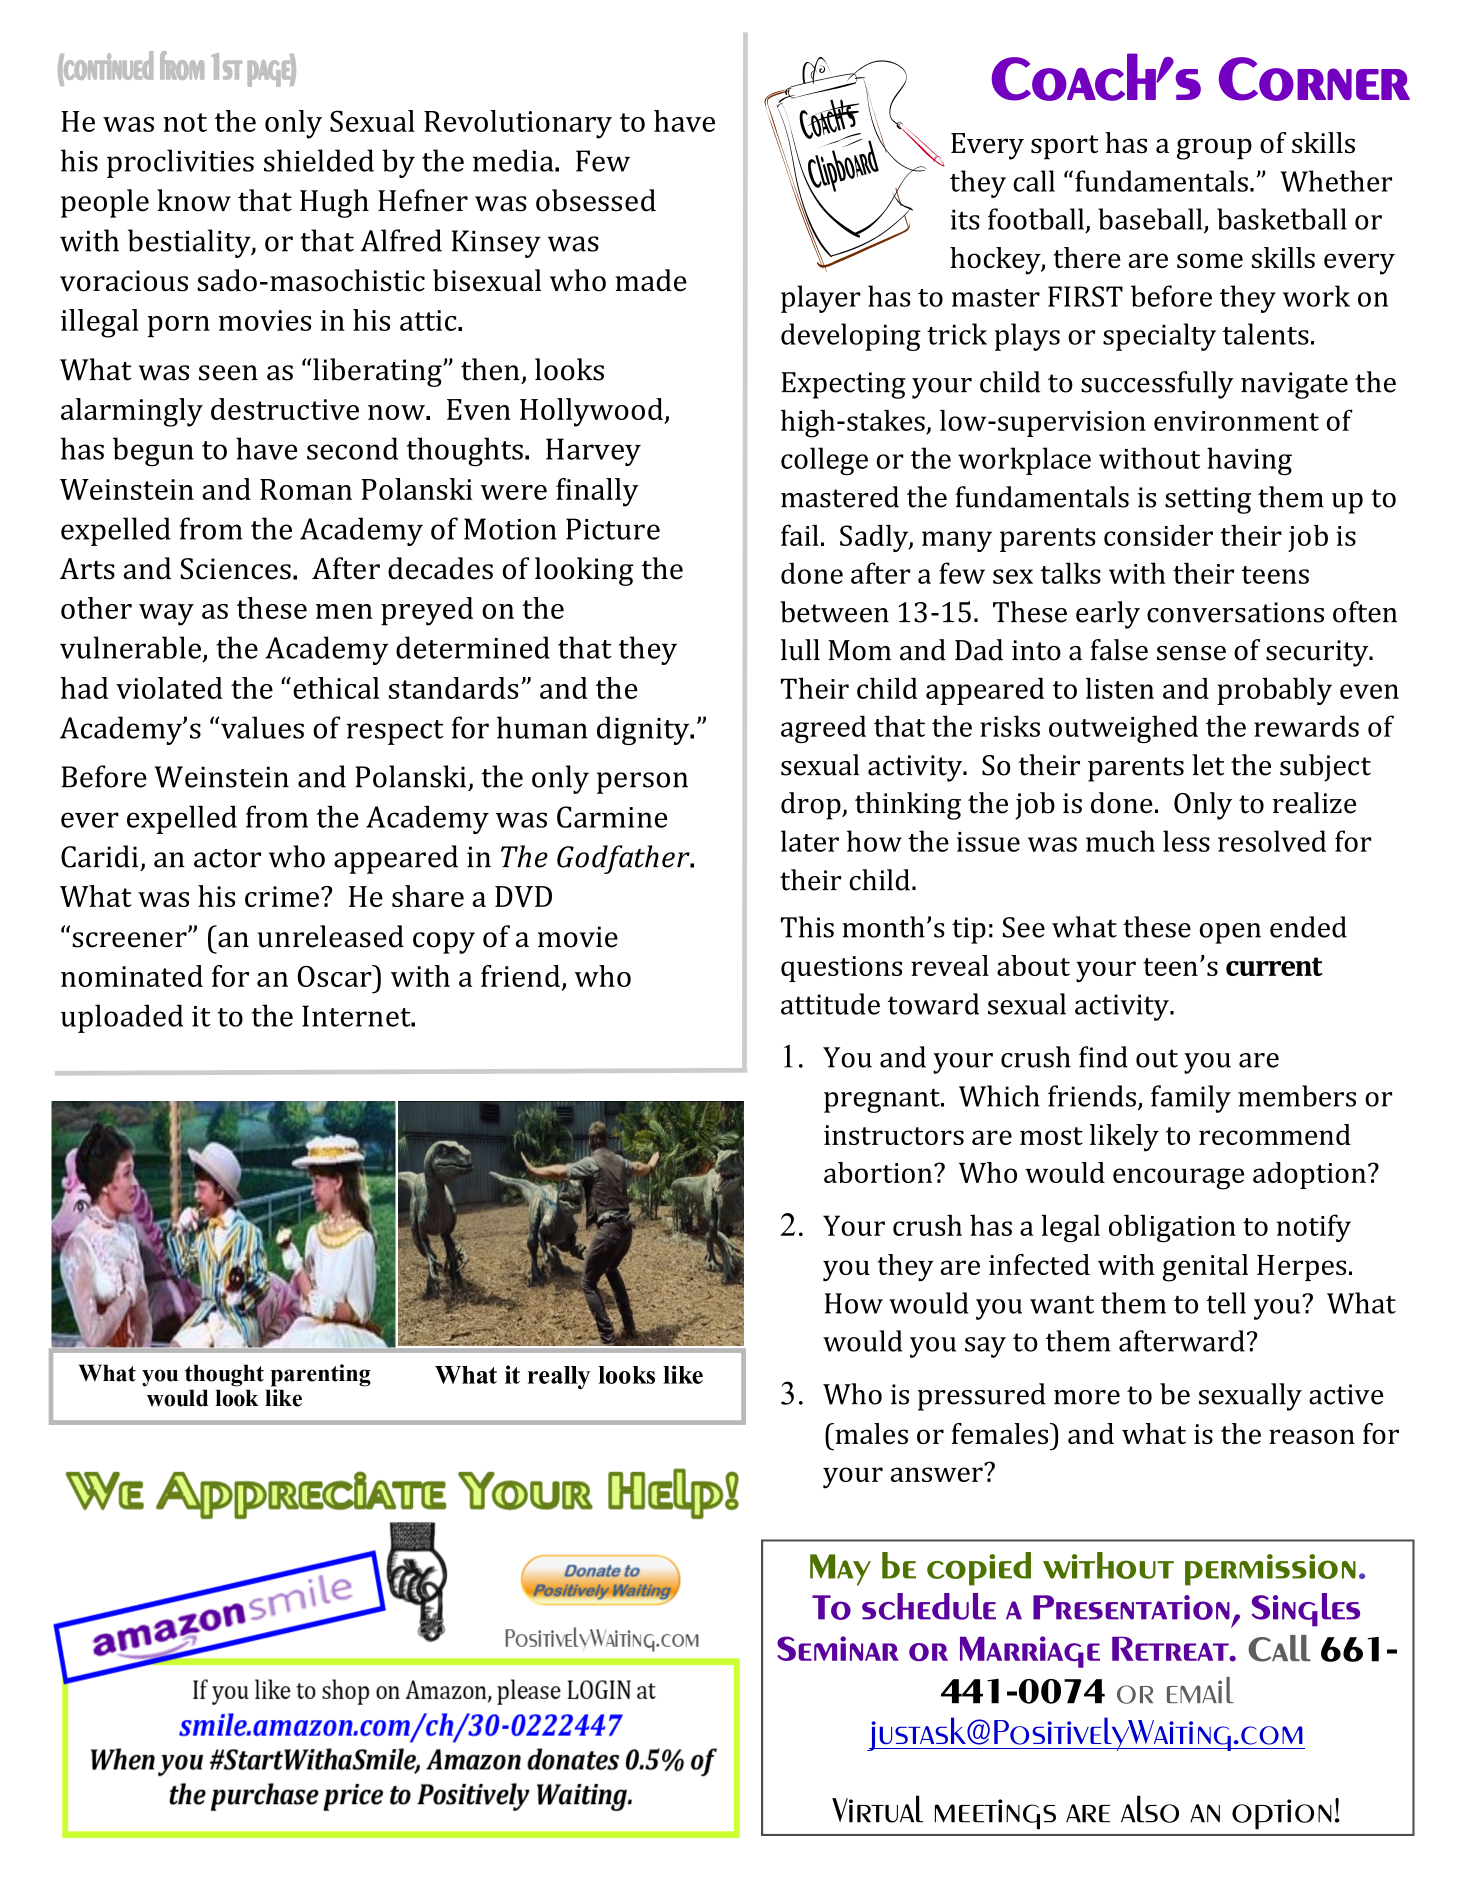  Describe the element at coordinates (1214, 149) in the screenshot. I see `group` at that location.
